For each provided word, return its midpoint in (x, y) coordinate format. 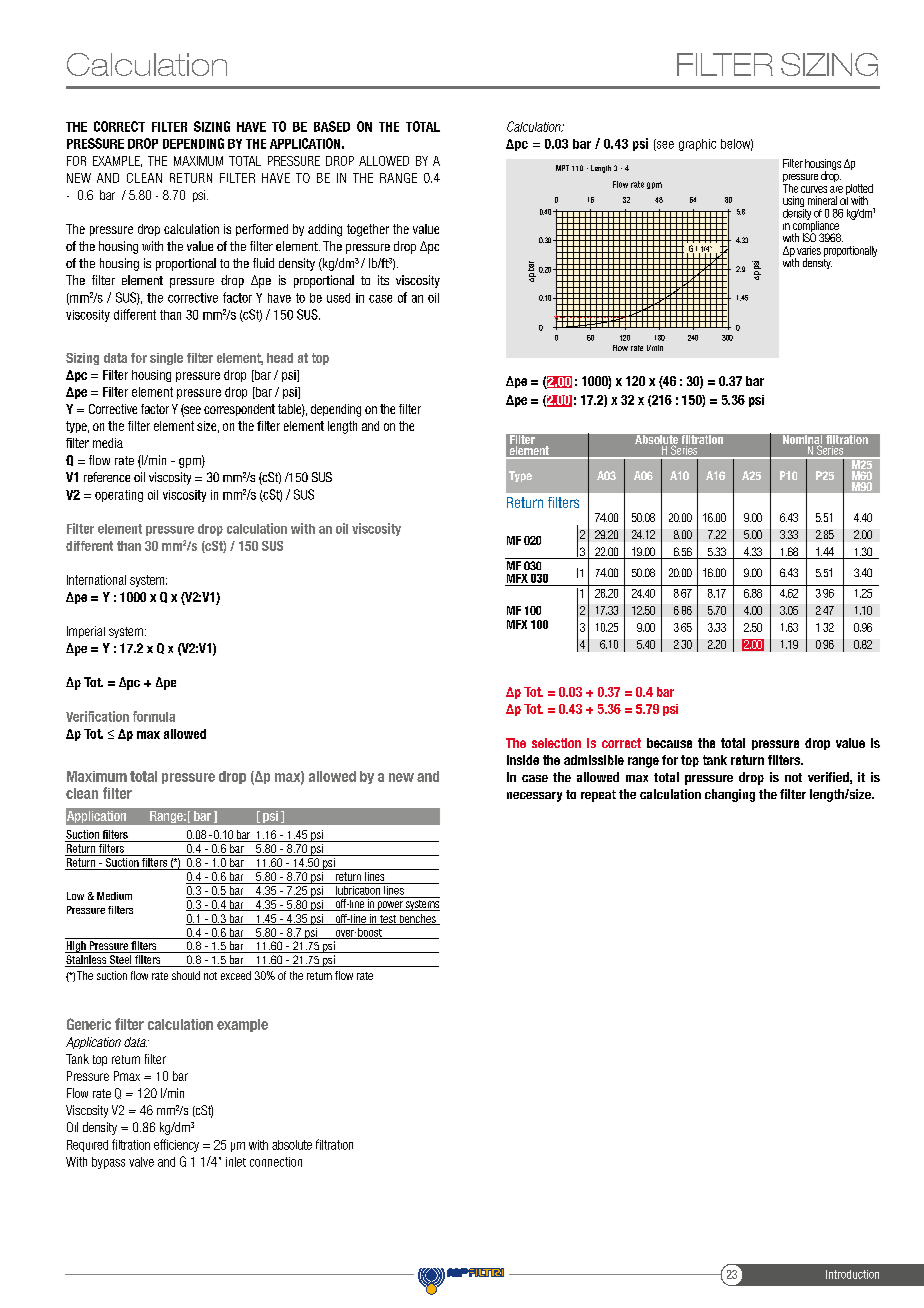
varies (809, 250)
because (669, 743)
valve (141, 1162)
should (186, 975)
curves (814, 189)
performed (262, 230)
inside (523, 760)
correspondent (239, 410)
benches (417, 919)
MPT (562, 168)
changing (730, 795)
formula (154, 716)
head (280, 358)
